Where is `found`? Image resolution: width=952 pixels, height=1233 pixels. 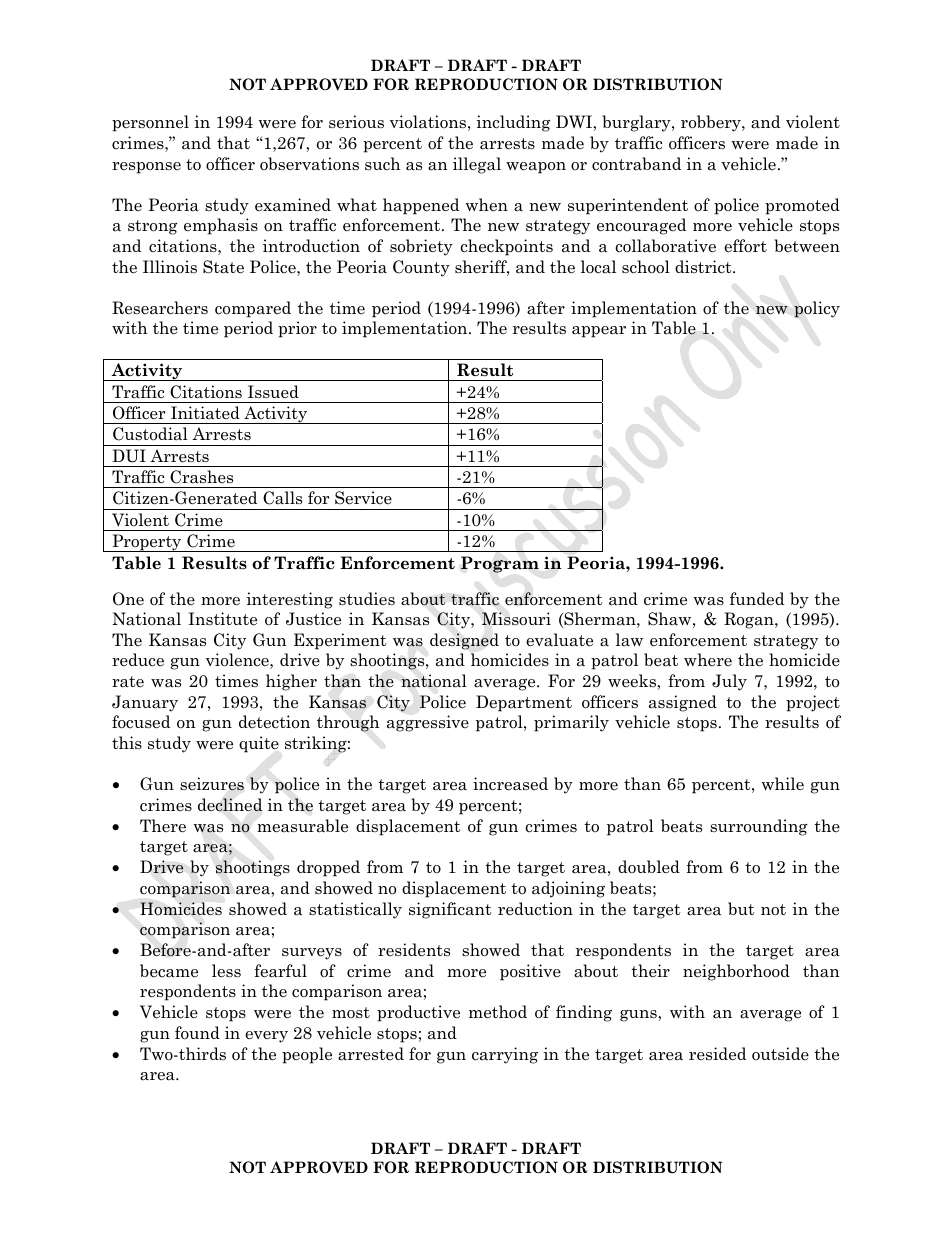 found is located at coordinates (197, 1033).
